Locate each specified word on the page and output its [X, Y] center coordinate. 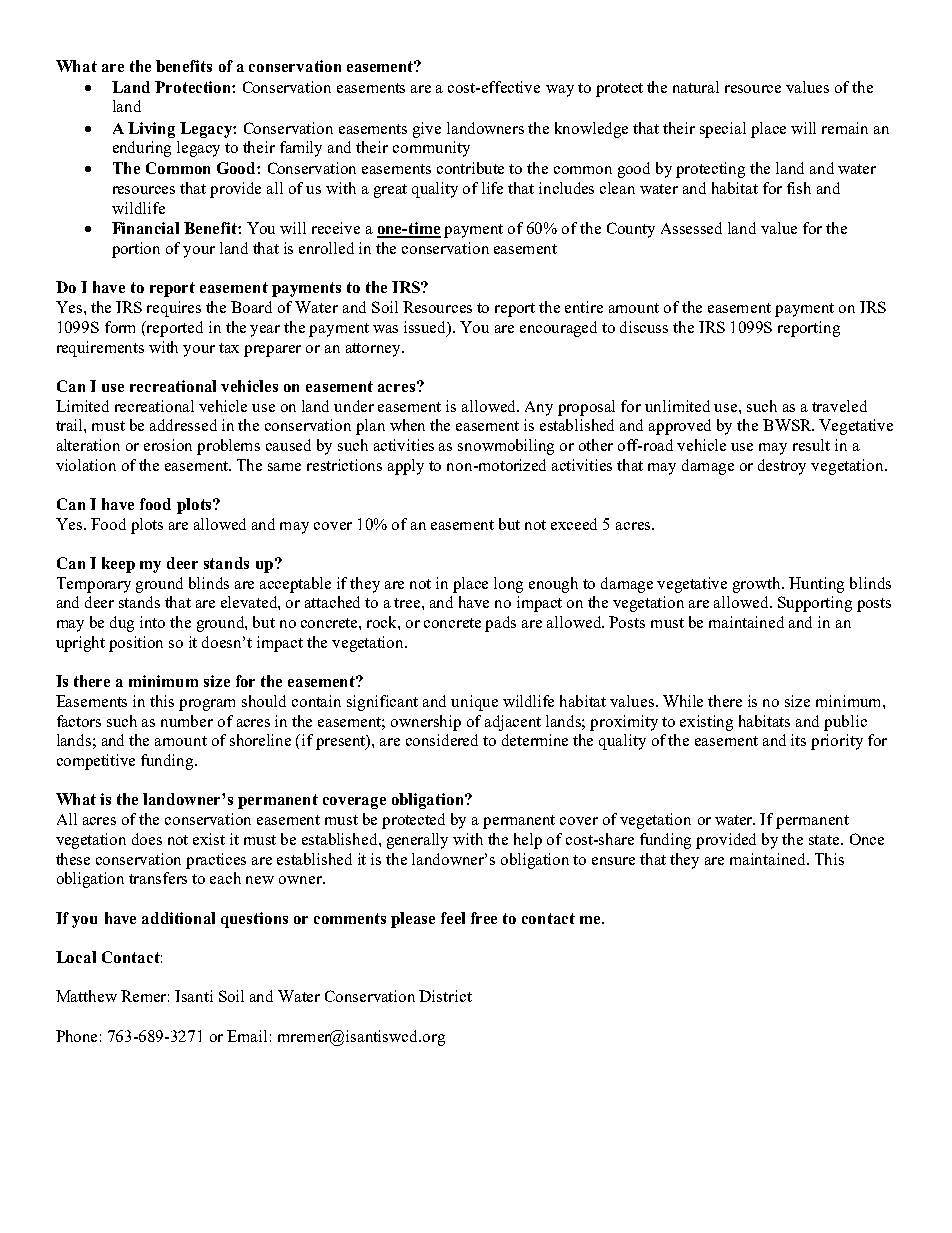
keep [118, 565]
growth [758, 585]
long [508, 585]
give [427, 130]
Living [151, 130]
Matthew [86, 996]
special [723, 130]
